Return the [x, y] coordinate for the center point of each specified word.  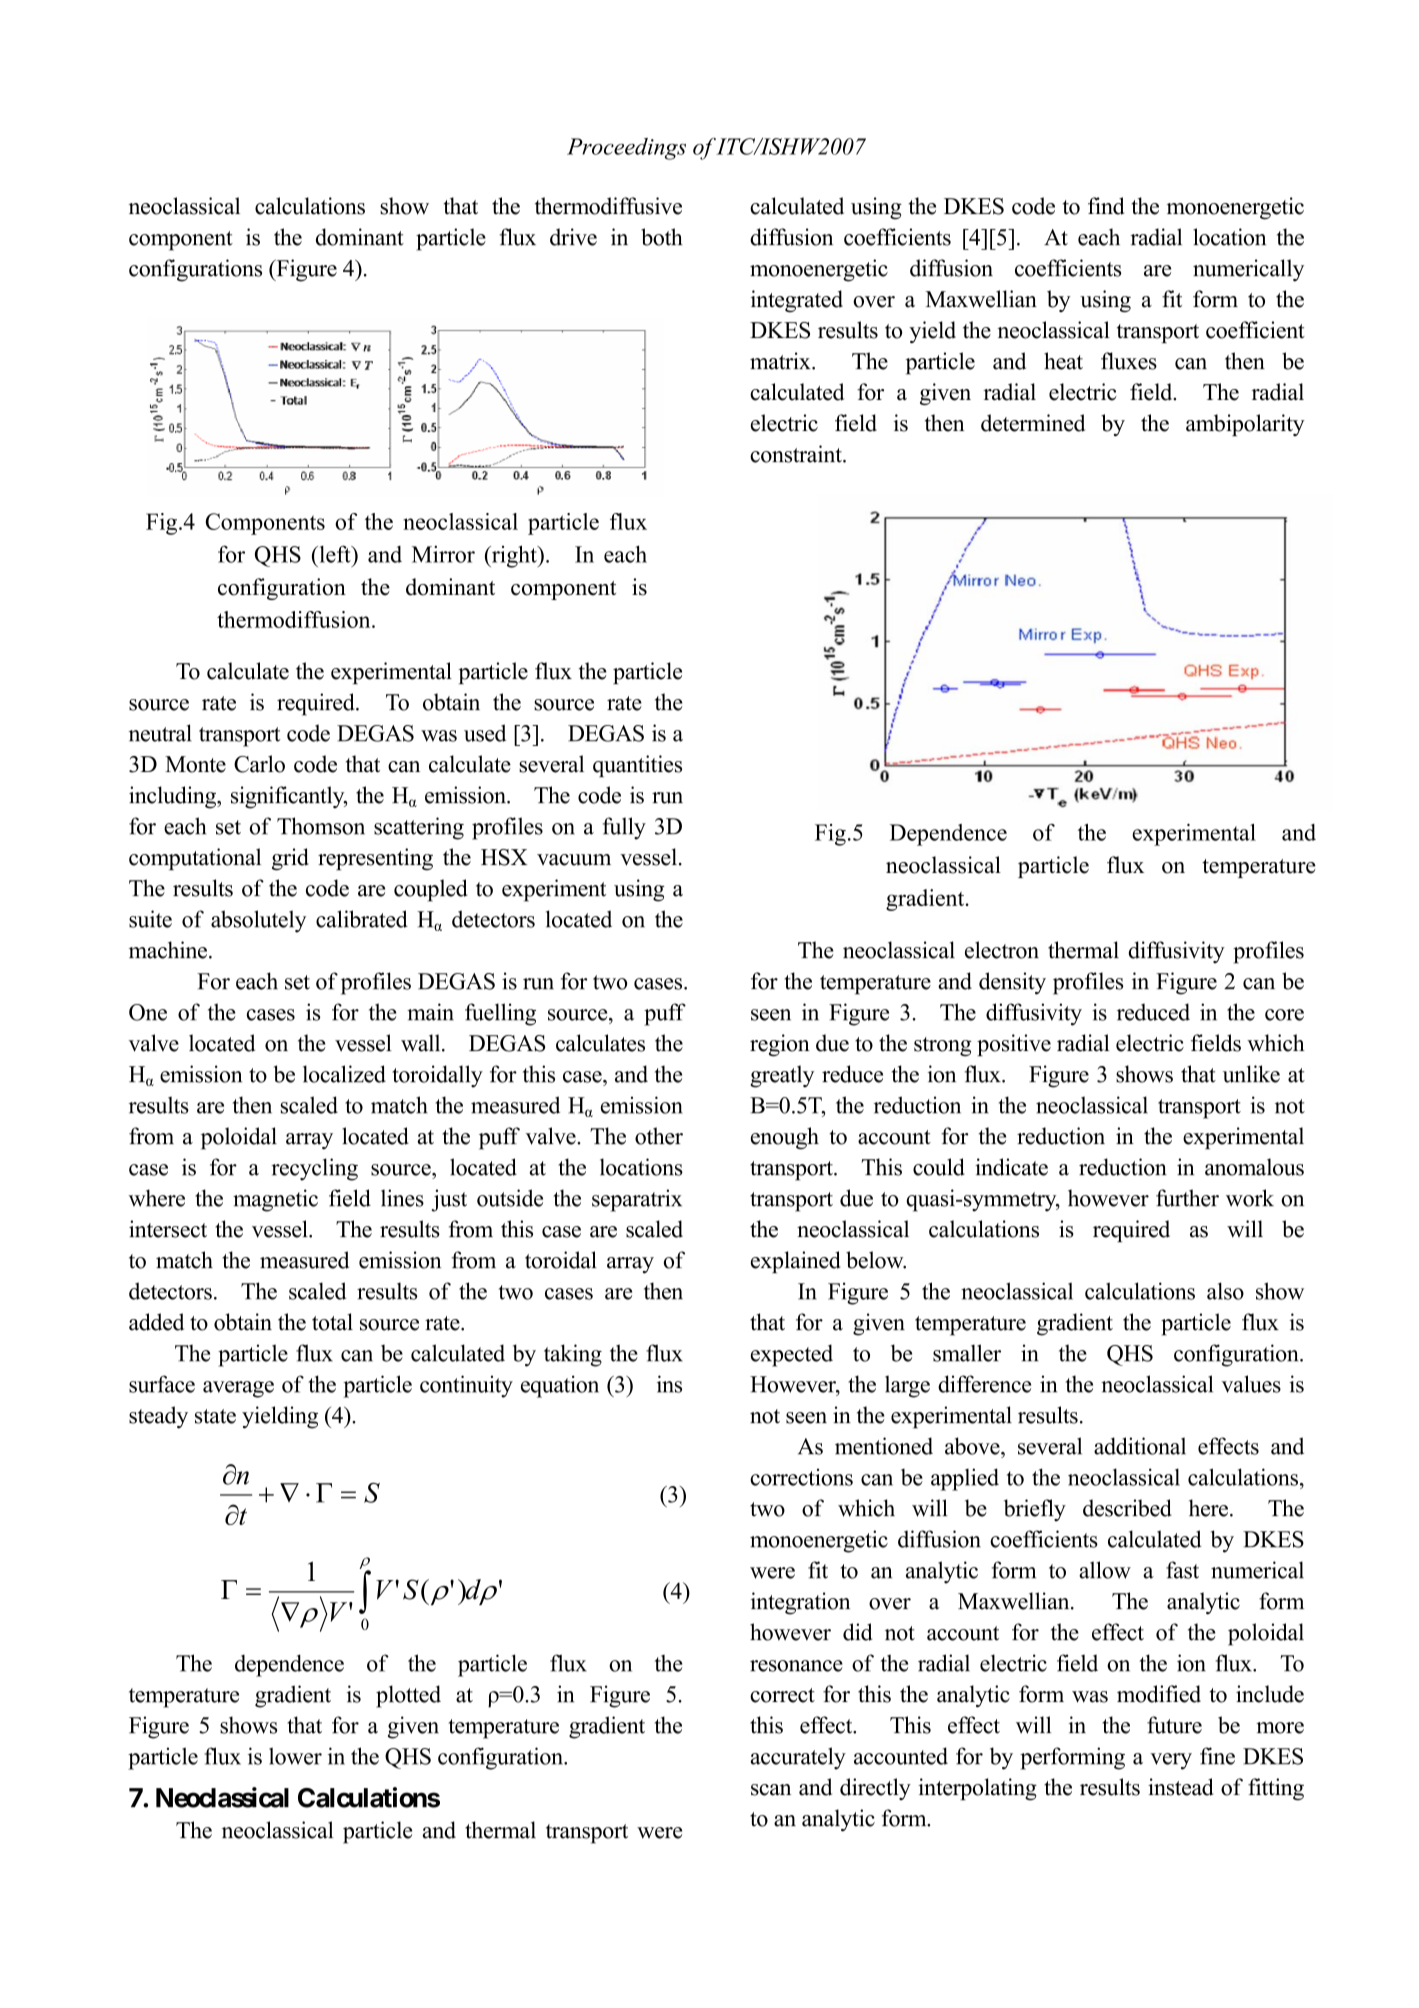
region [780, 1045]
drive [573, 237]
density [1012, 983]
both [662, 237]
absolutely [258, 921]
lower [295, 1756]
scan [771, 1790]
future [1174, 1725]
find [1106, 206]
